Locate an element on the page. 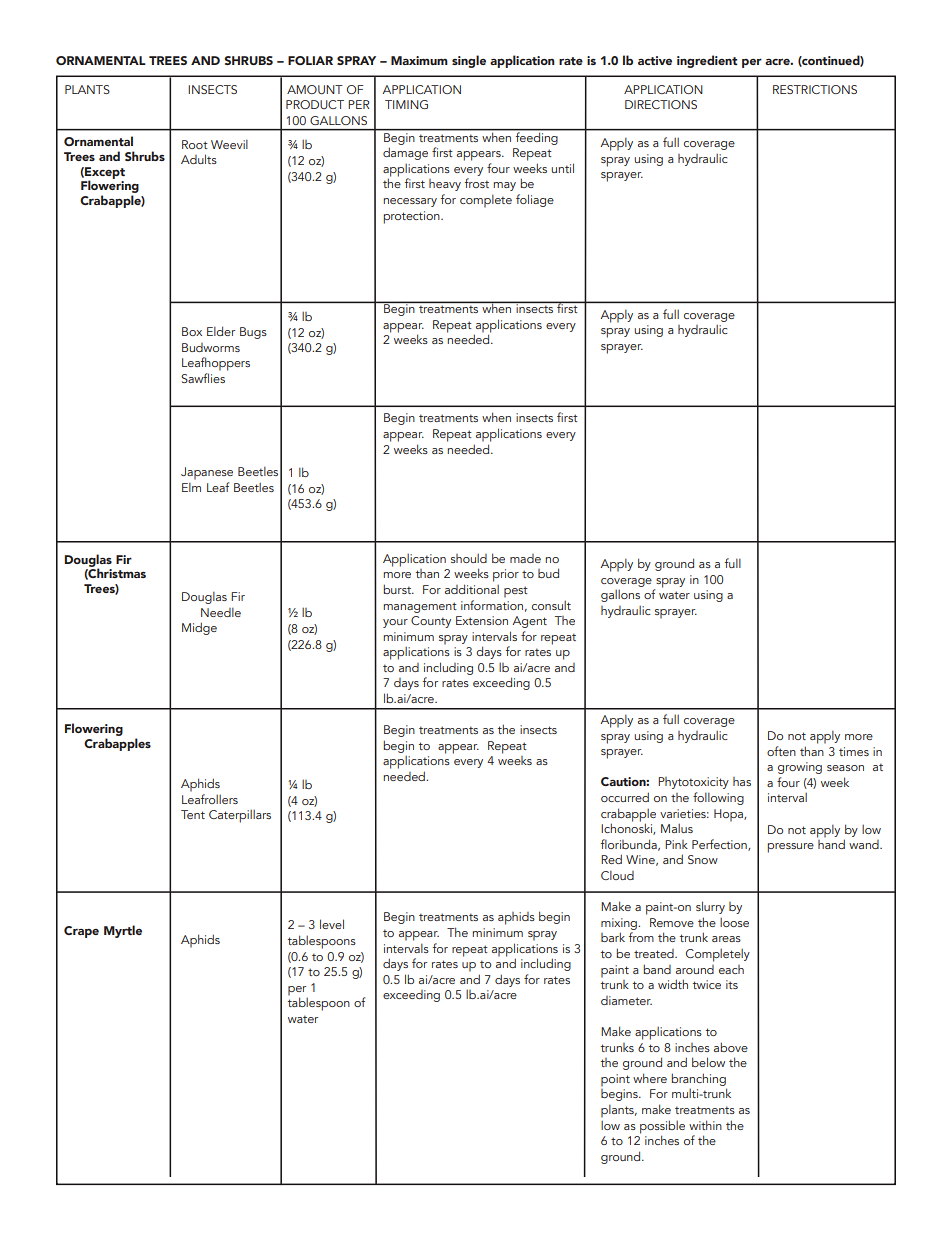  RESTRICTIONS is located at coordinates (815, 89).
